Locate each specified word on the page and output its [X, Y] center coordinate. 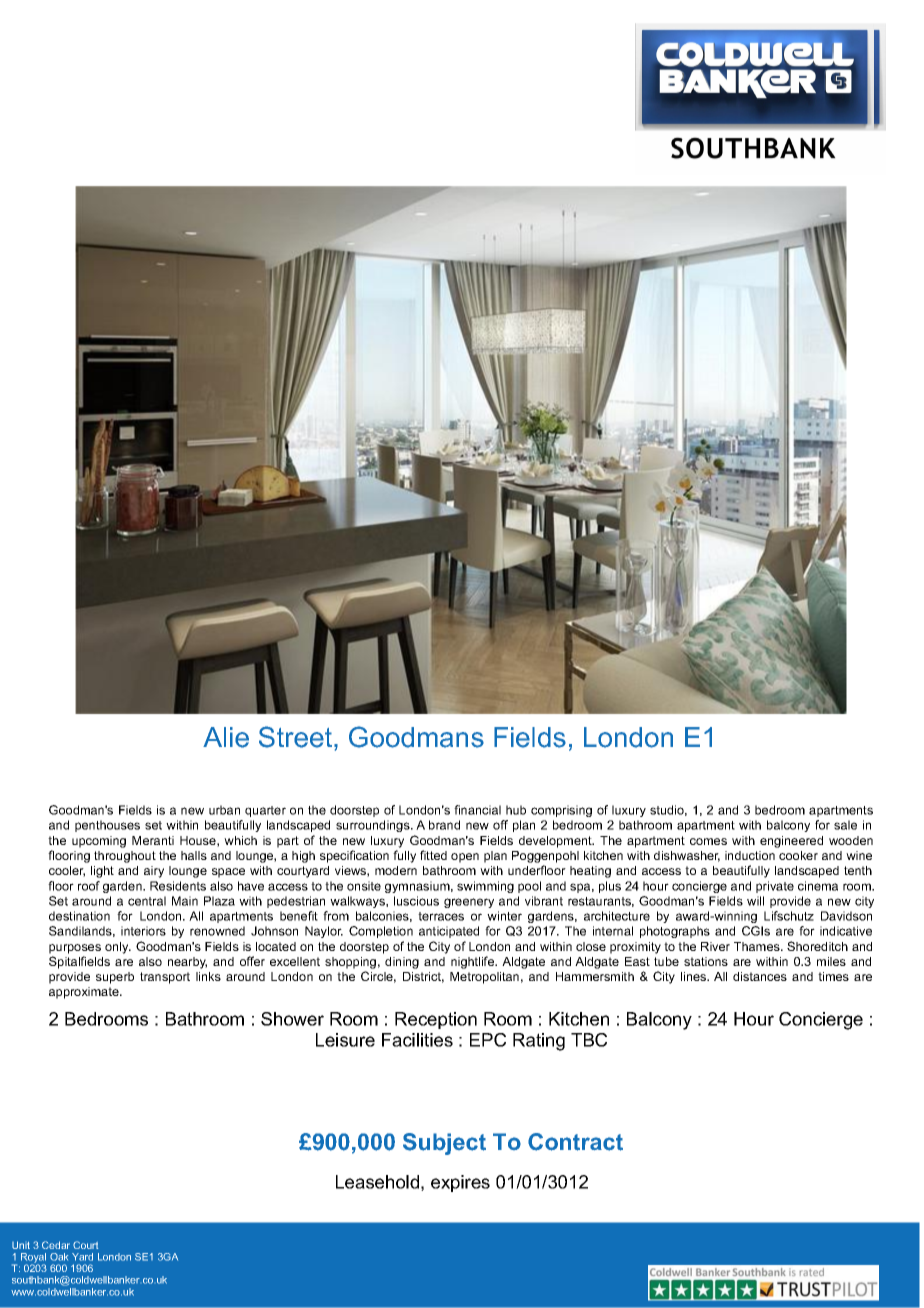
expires [460, 1183]
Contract [575, 1142]
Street [297, 737]
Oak [59, 1257]
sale [845, 825]
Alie [226, 737]
